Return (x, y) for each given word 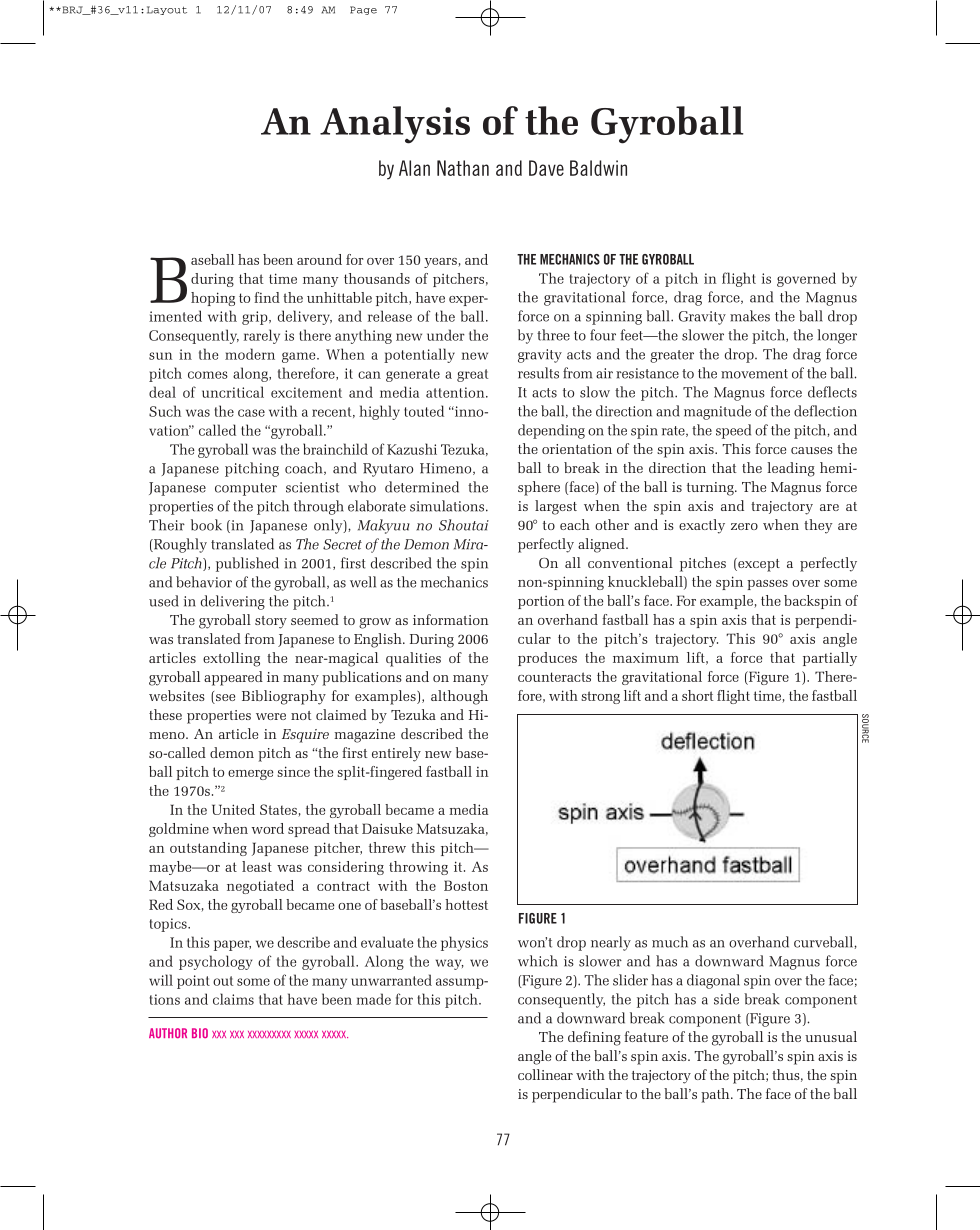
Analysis (395, 125)
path (716, 1095)
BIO (200, 1033)
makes (750, 316)
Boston (466, 885)
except (758, 565)
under (446, 335)
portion (541, 602)
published (247, 564)
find (267, 297)
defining (594, 1038)
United (233, 809)
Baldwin (598, 168)
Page (363, 10)
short (698, 695)
